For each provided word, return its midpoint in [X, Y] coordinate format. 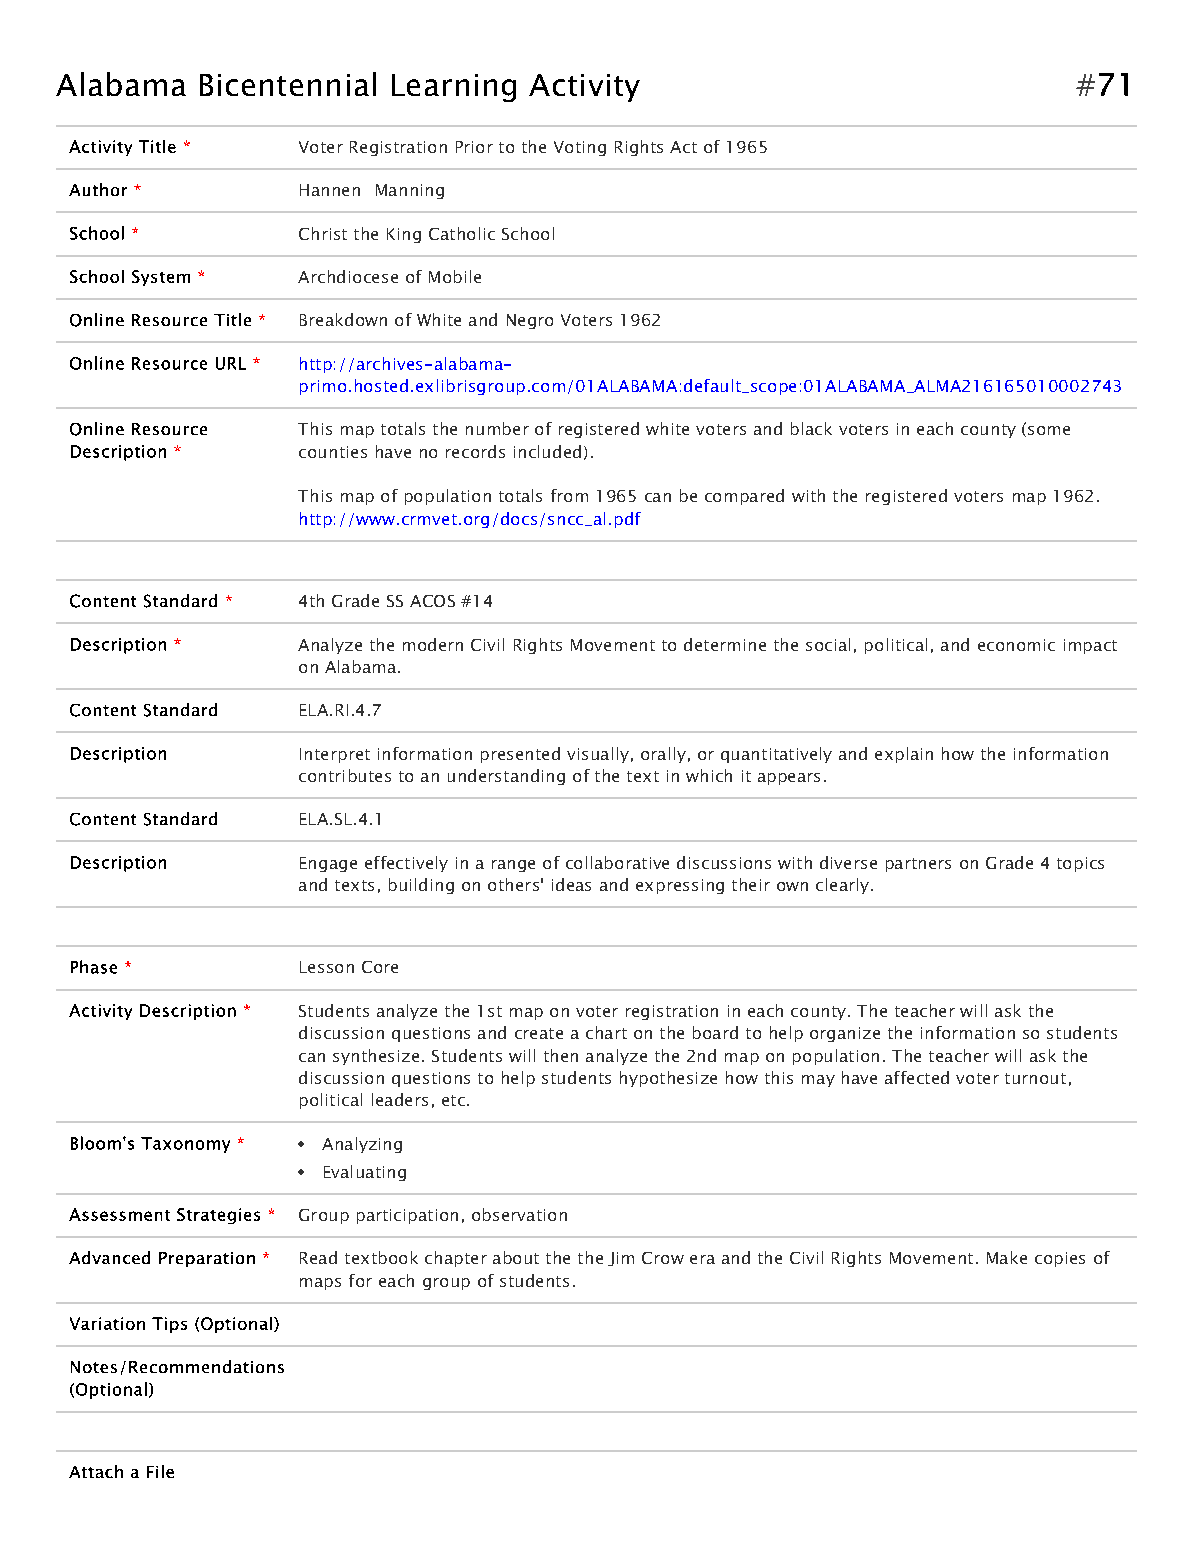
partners [918, 865]
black [811, 428]
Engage [328, 864]
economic [1016, 645]
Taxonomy [185, 1145]
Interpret [335, 755]
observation [519, 1214]
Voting [580, 148]
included [547, 451]
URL [231, 363]
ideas [571, 884]
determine [725, 644]
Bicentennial [288, 84]
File [160, 1471]
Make [1007, 1257]
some [1049, 430]
